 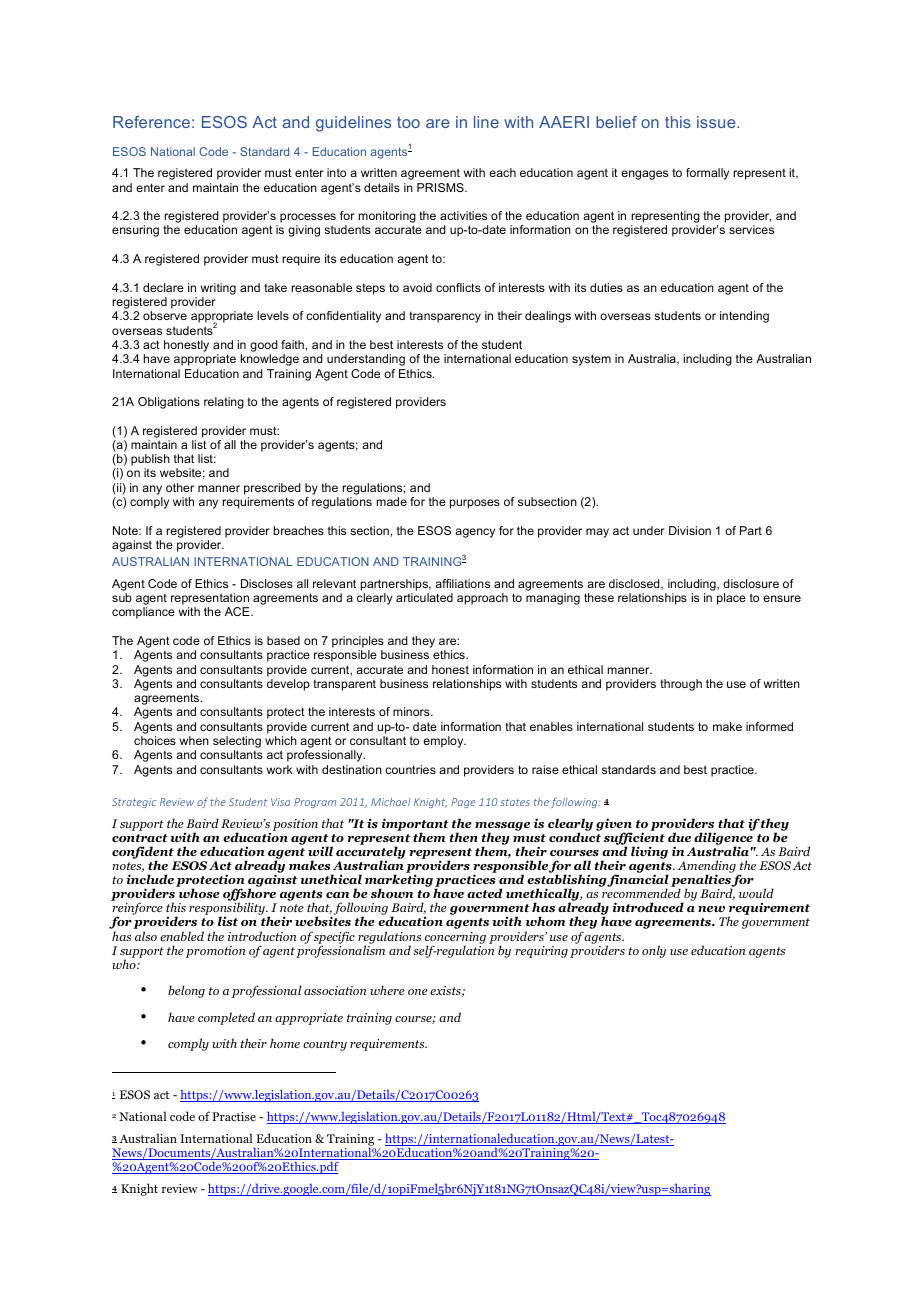 What do you see at coordinates (707, 174) in the screenshot?
I see `formally` at bounding box center [707, 174].
